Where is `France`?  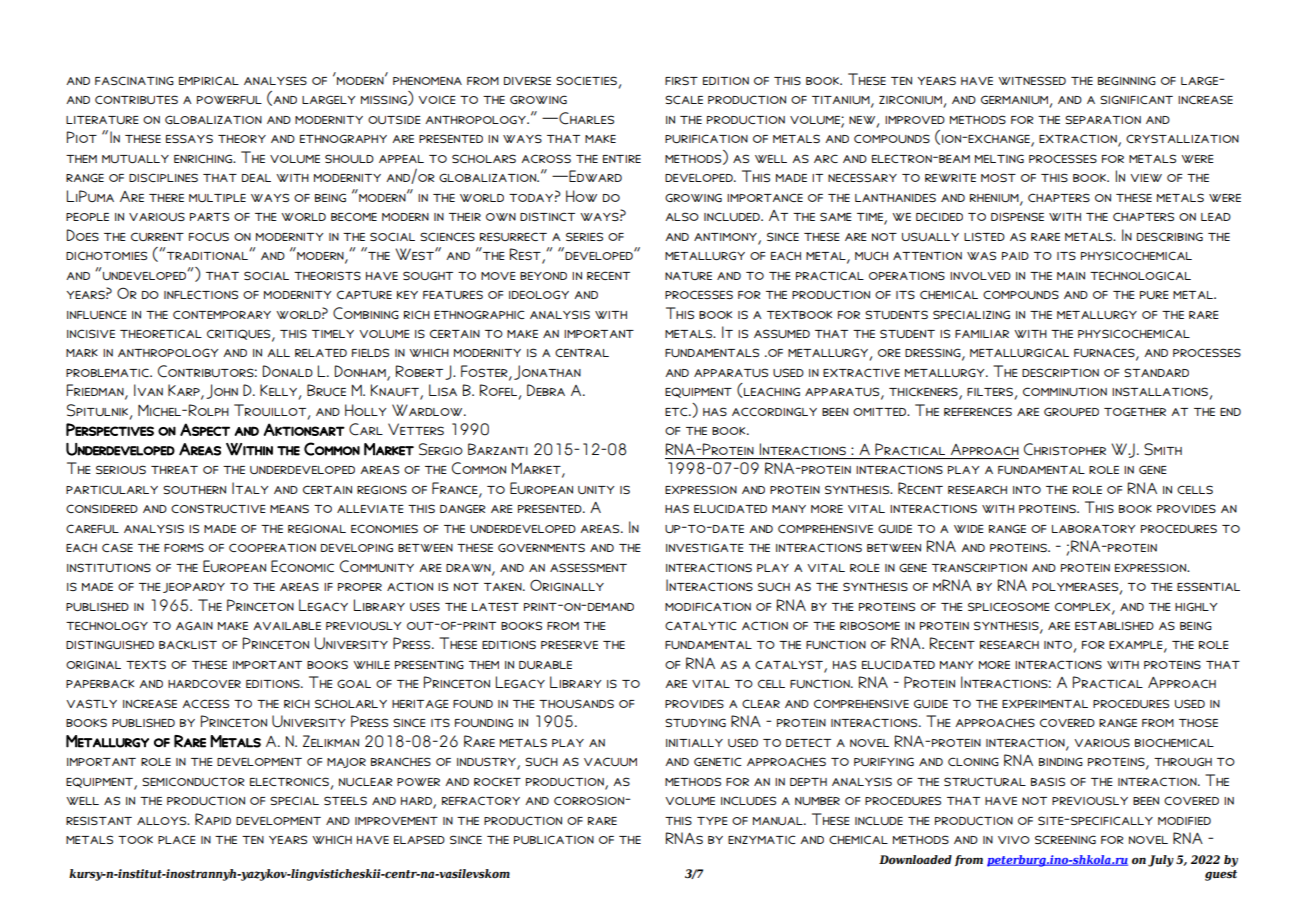 France is located at coordinates (456, 489).
